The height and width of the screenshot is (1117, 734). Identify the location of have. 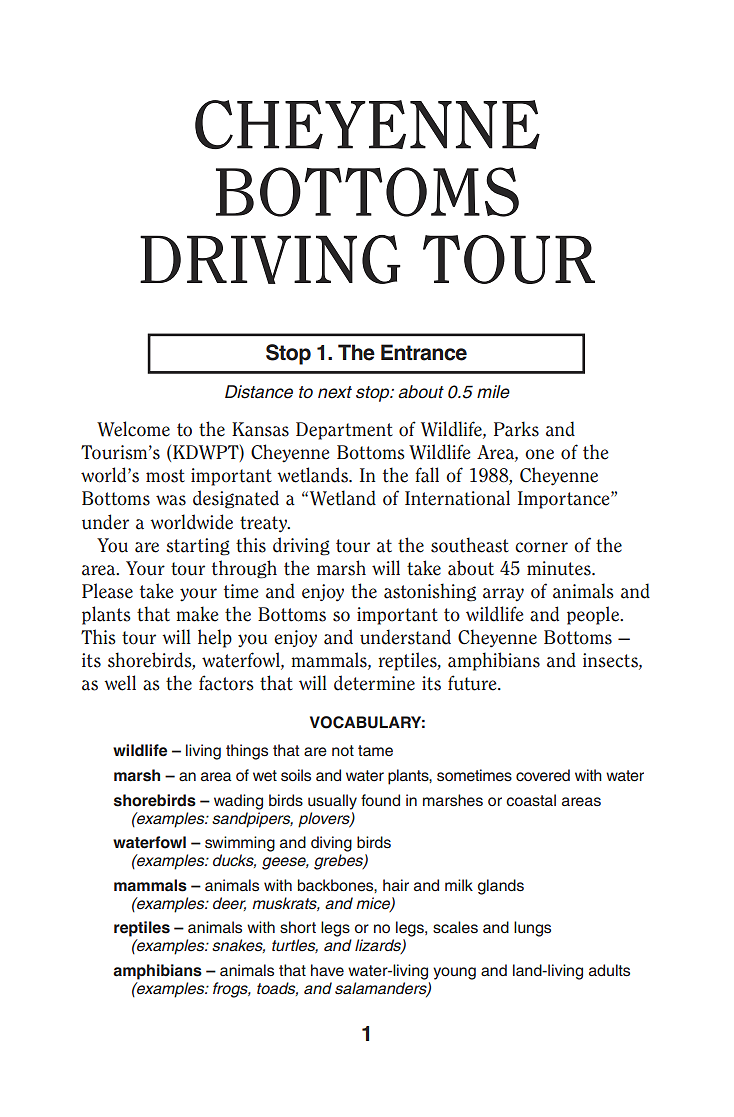
(327, 970).
